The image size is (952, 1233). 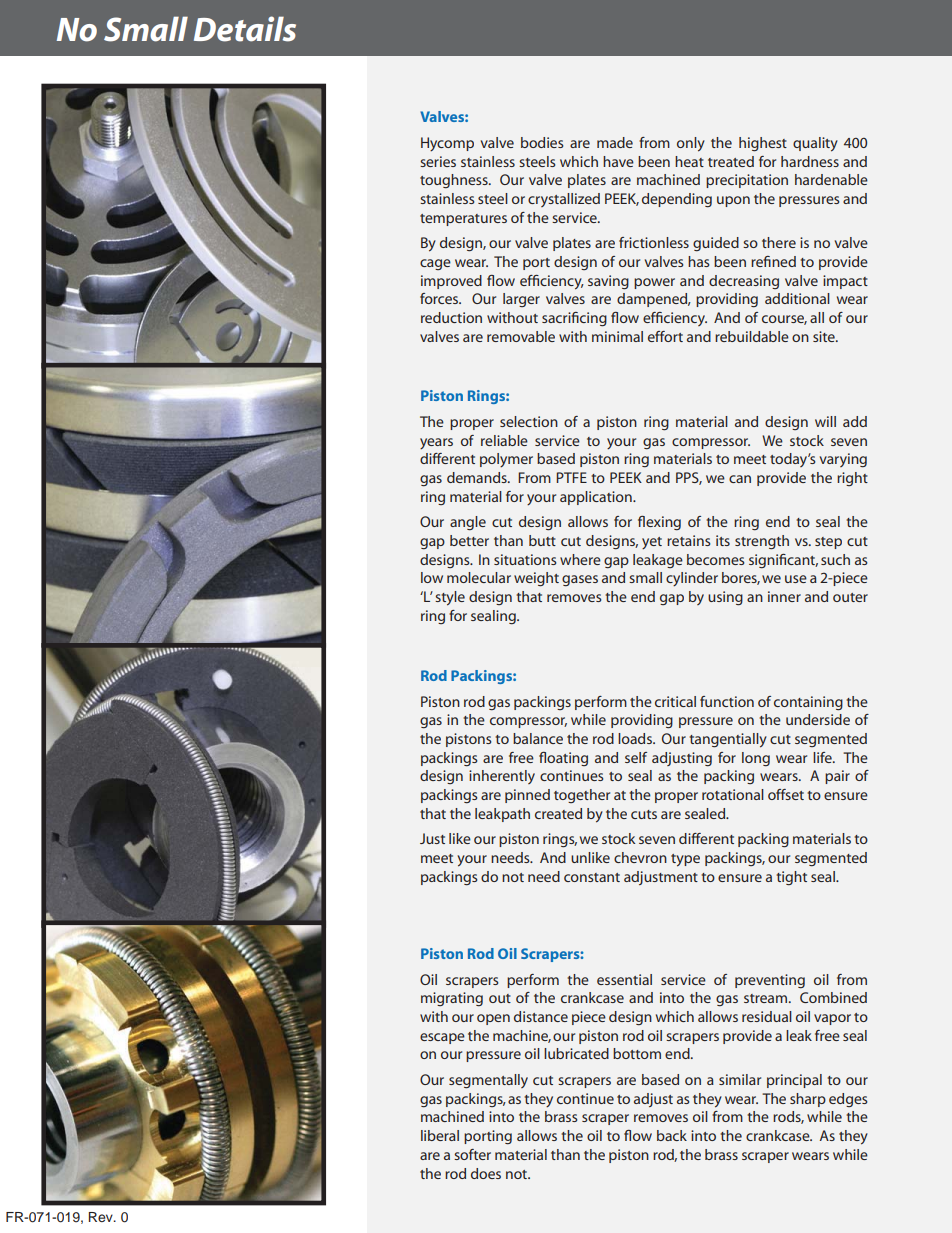 What do you see at coordinates (450, 598) in the document?
I see `style` at bounding box center [450, 598].
